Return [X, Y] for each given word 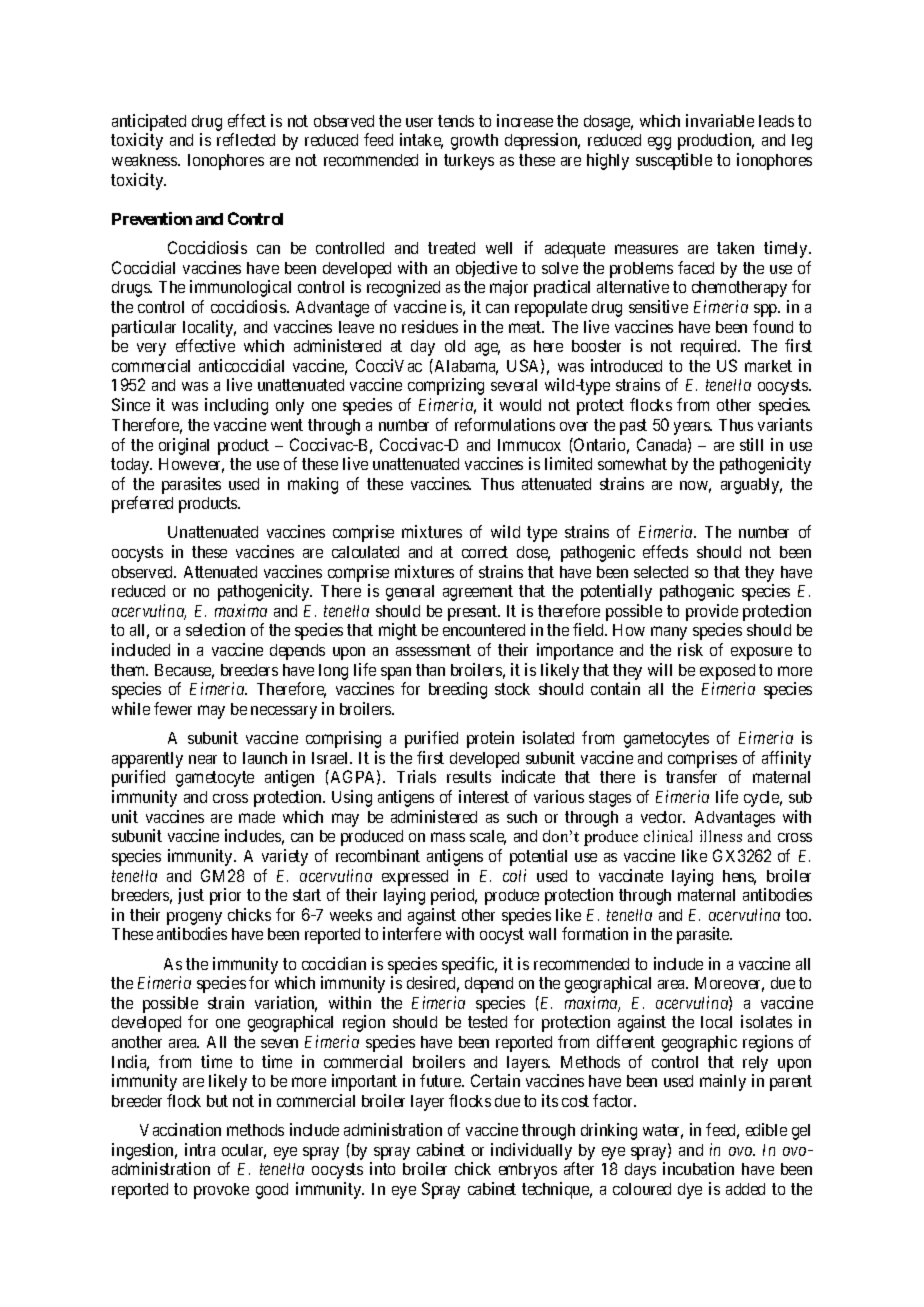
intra [200, 1149]
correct [485, 552]
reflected [246, 139]
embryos [528, 1171]
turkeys [469, 162]
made [257, 817]
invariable [720, 120]
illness [721, 836]
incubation [698, 1168]
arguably [751, 486]
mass [448, 837]
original [184, 446]
